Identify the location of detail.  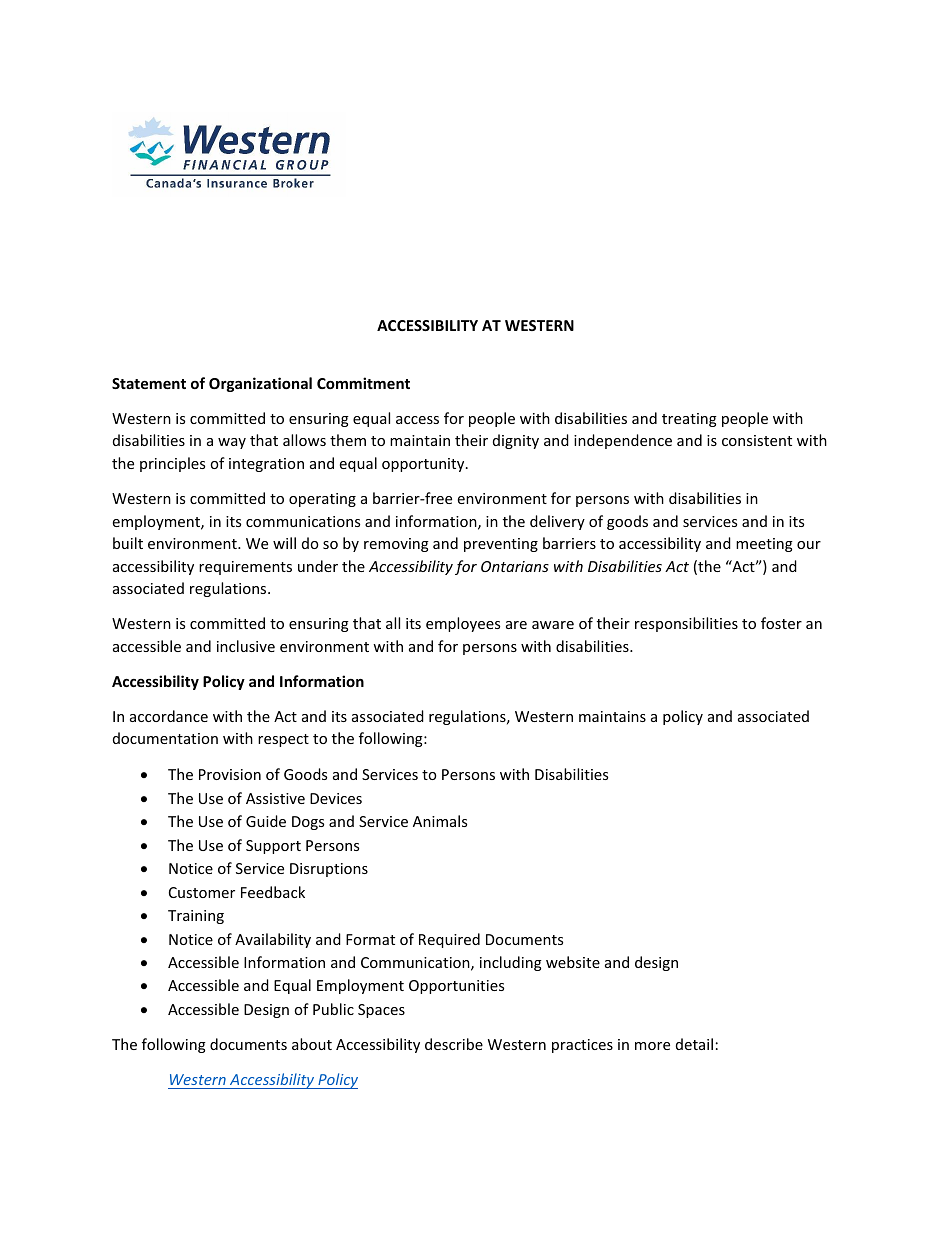
(694, 1044).
